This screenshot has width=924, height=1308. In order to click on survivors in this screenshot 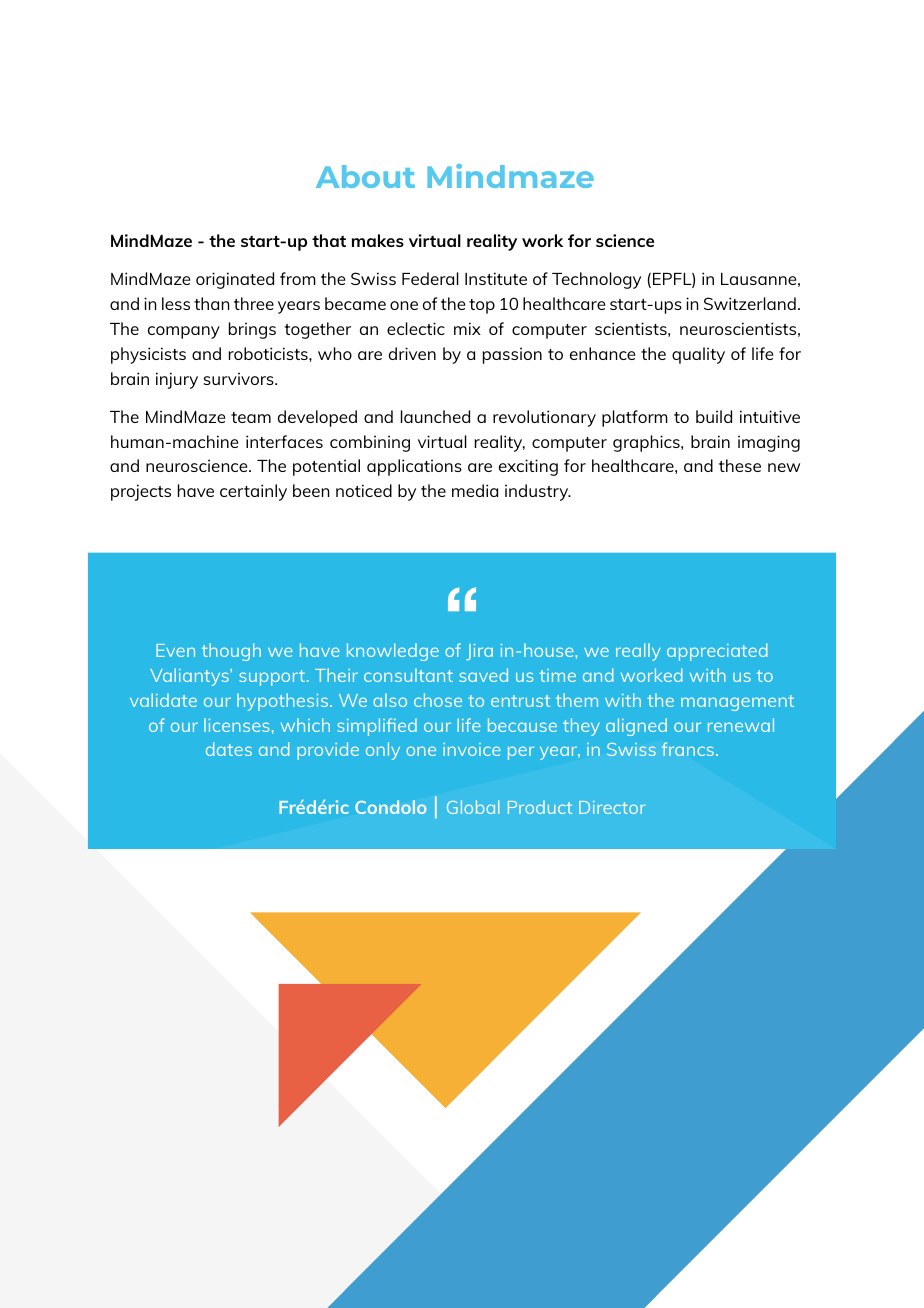, I will do `click(239, 378)`.
